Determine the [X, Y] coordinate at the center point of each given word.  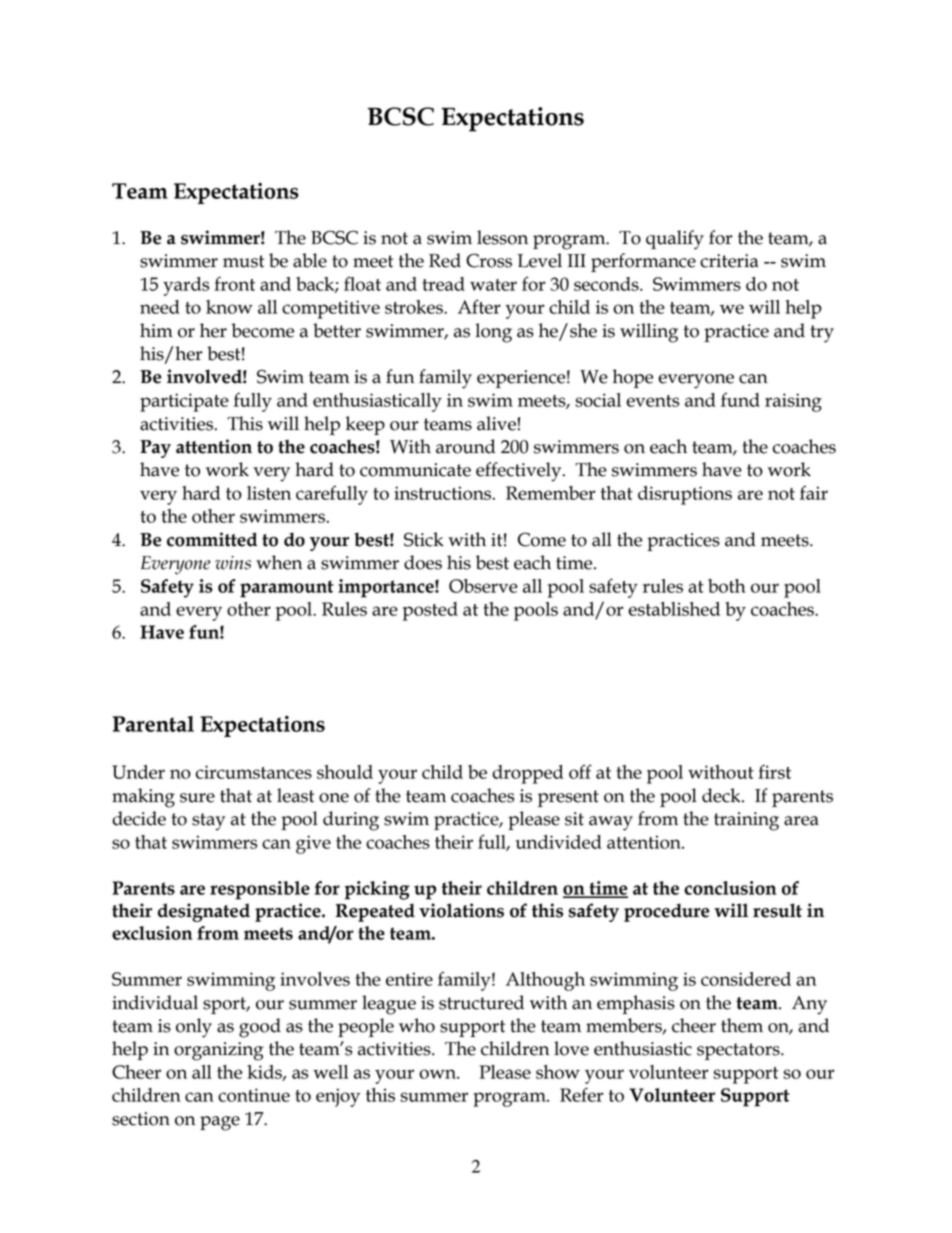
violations [461, 910]
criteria [729, 261]
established [674, 609]
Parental [153, 724]
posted [430, 611]
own [438, 1074]
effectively [520, 472]
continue [254, 1095]
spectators [739, 1051]
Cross [489, 260]
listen [269, 493]
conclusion [730, 888]
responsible [260, 890]
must [243, 261]
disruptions [685, 495]
